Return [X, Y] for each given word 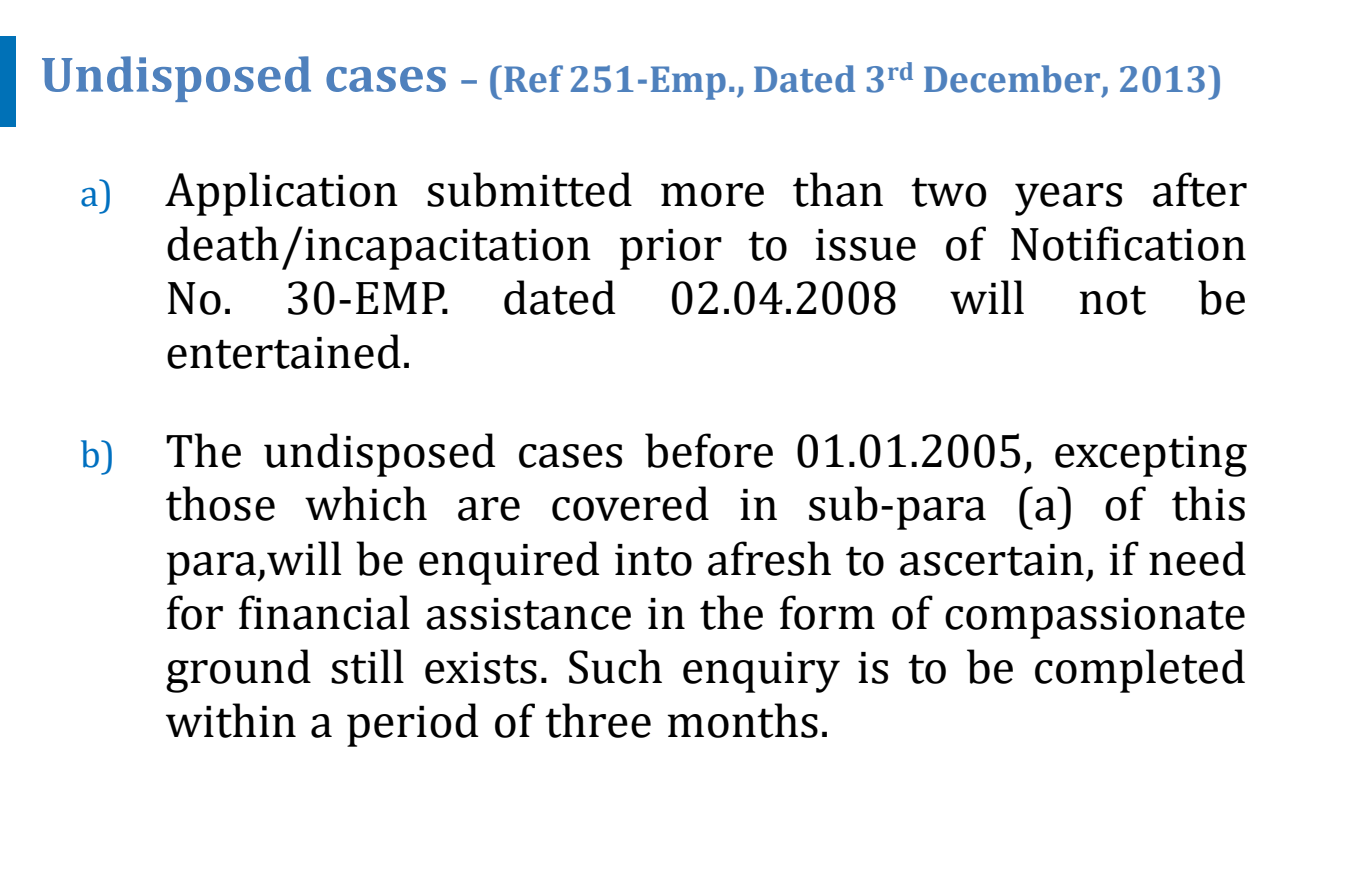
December [1012, 79]
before [709, 450]
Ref [533, 79]
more [712, 195]
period [413, 725]
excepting [1151, 456]
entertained [284, 351]
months [742, 720]
